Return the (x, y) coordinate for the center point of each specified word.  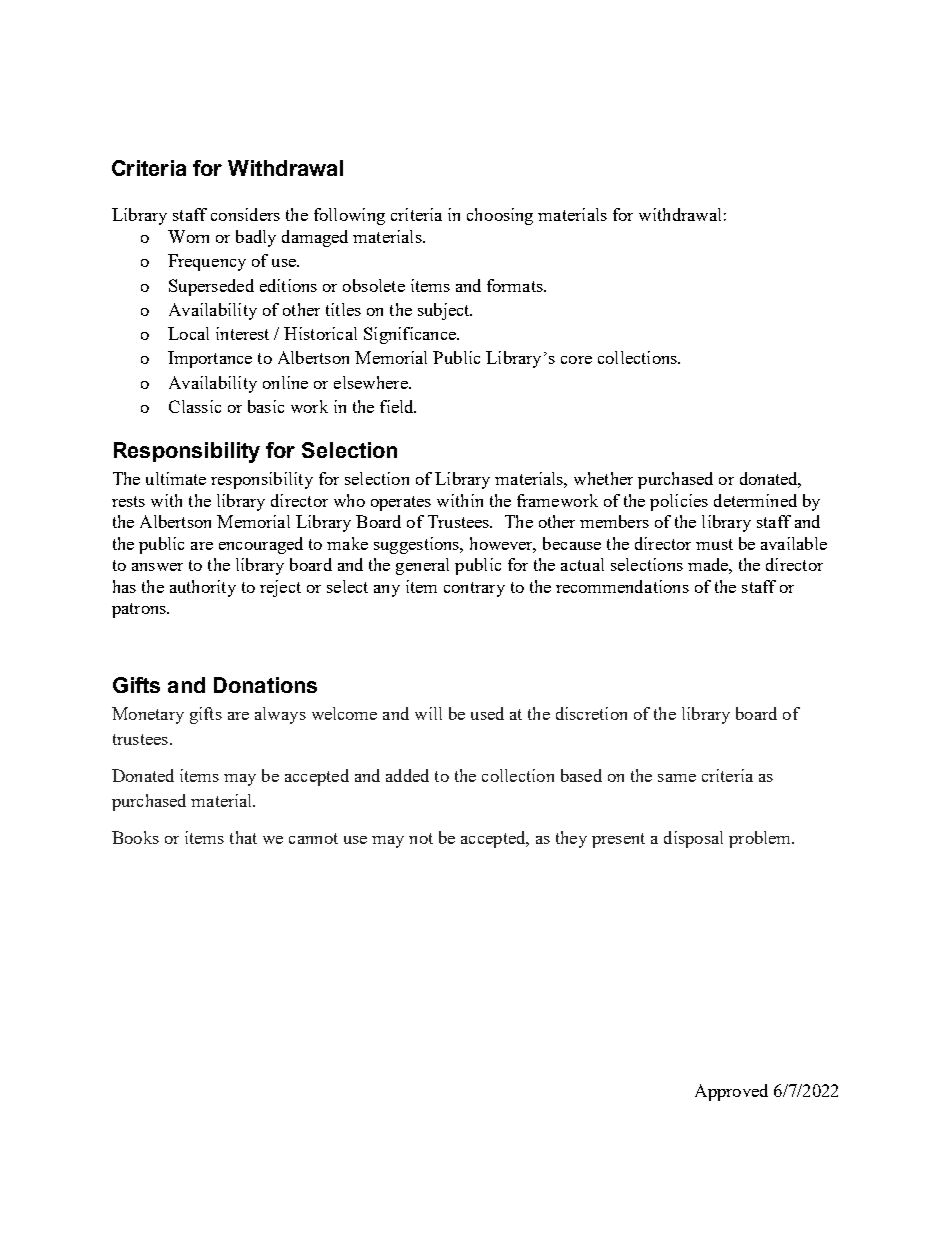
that (243, 837)
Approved (731, 1092)
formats (516, 285)
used (487, 713)
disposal (693, 839)
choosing (500, 216)
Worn (188, 236)
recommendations (622, 586)
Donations (265, 685)
